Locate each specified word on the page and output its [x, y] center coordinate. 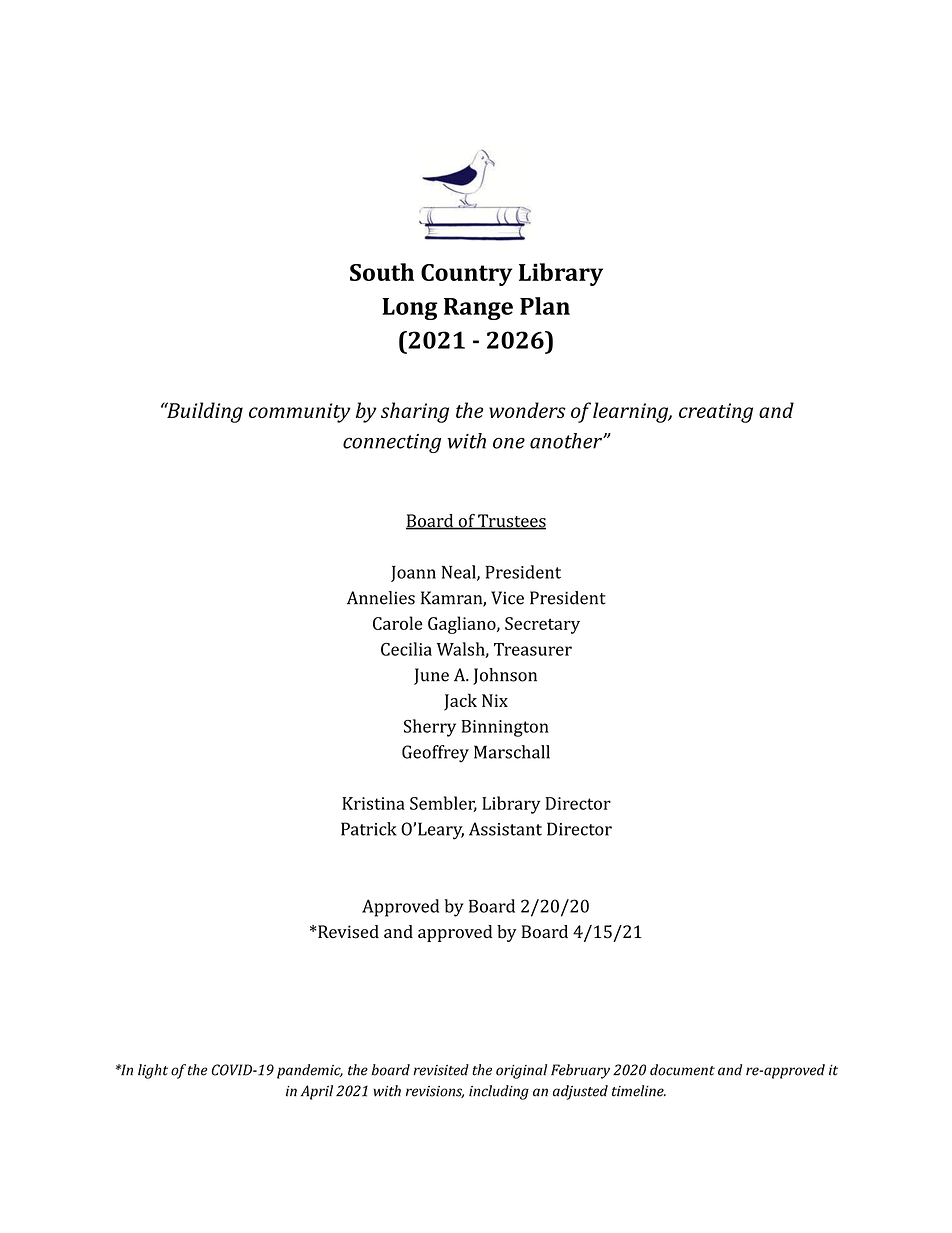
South [382, 272]
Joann [413, 574]
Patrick [369, 829]
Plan [545, 306]
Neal [460, 573]
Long [410, 309]
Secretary [542, 625]
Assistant [505, 829]
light [153, 1071]
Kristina [373, 803]
